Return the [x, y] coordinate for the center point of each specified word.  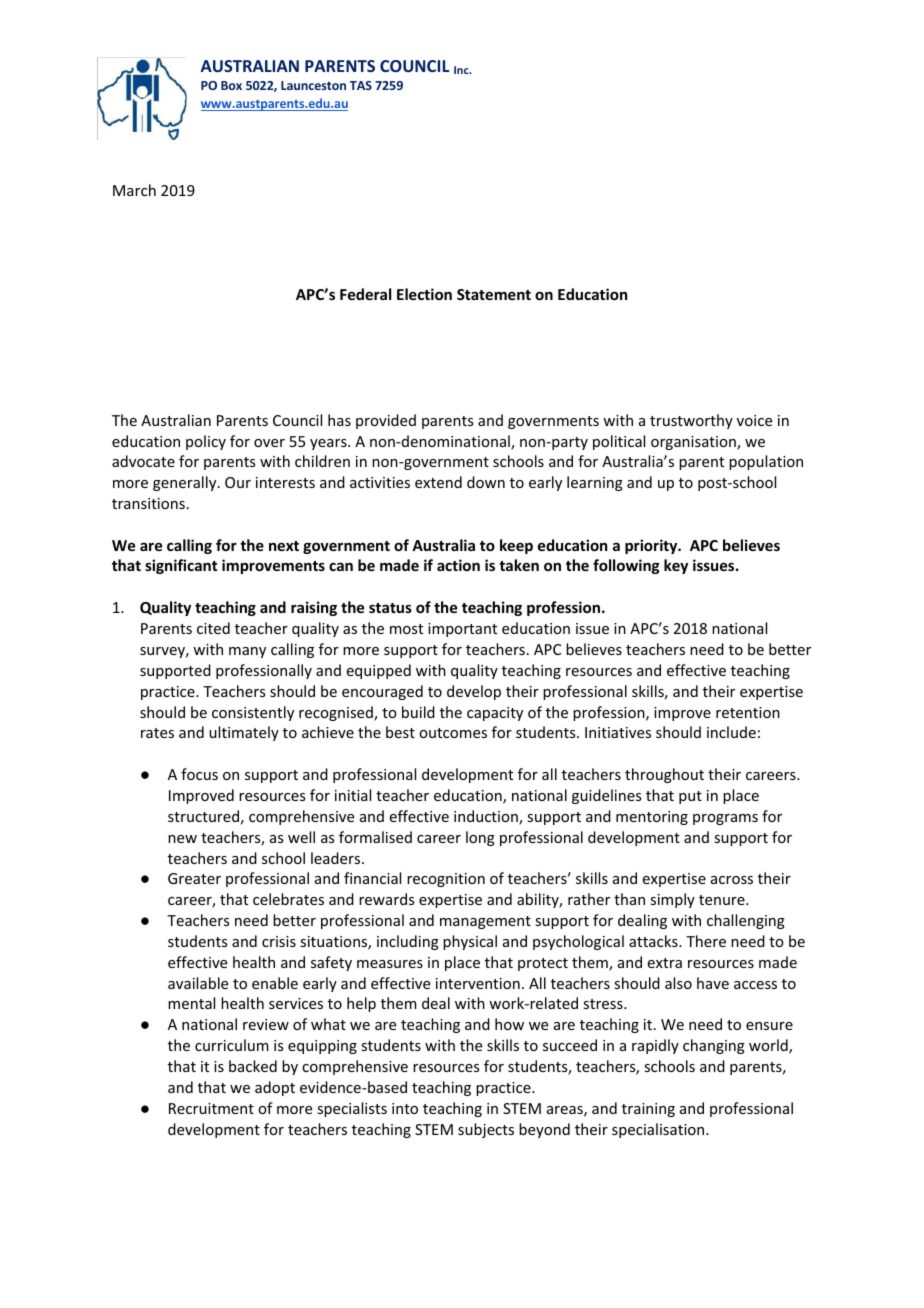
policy [206, 442]
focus [199, 774]
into [405, 1108]
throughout [664, 775]
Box [231, 85]
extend [438, 482]
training [648, 1110]
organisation [694, 443]
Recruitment [211, 1108]
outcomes [453, 733]
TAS [361, 85]
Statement [494, 294]
